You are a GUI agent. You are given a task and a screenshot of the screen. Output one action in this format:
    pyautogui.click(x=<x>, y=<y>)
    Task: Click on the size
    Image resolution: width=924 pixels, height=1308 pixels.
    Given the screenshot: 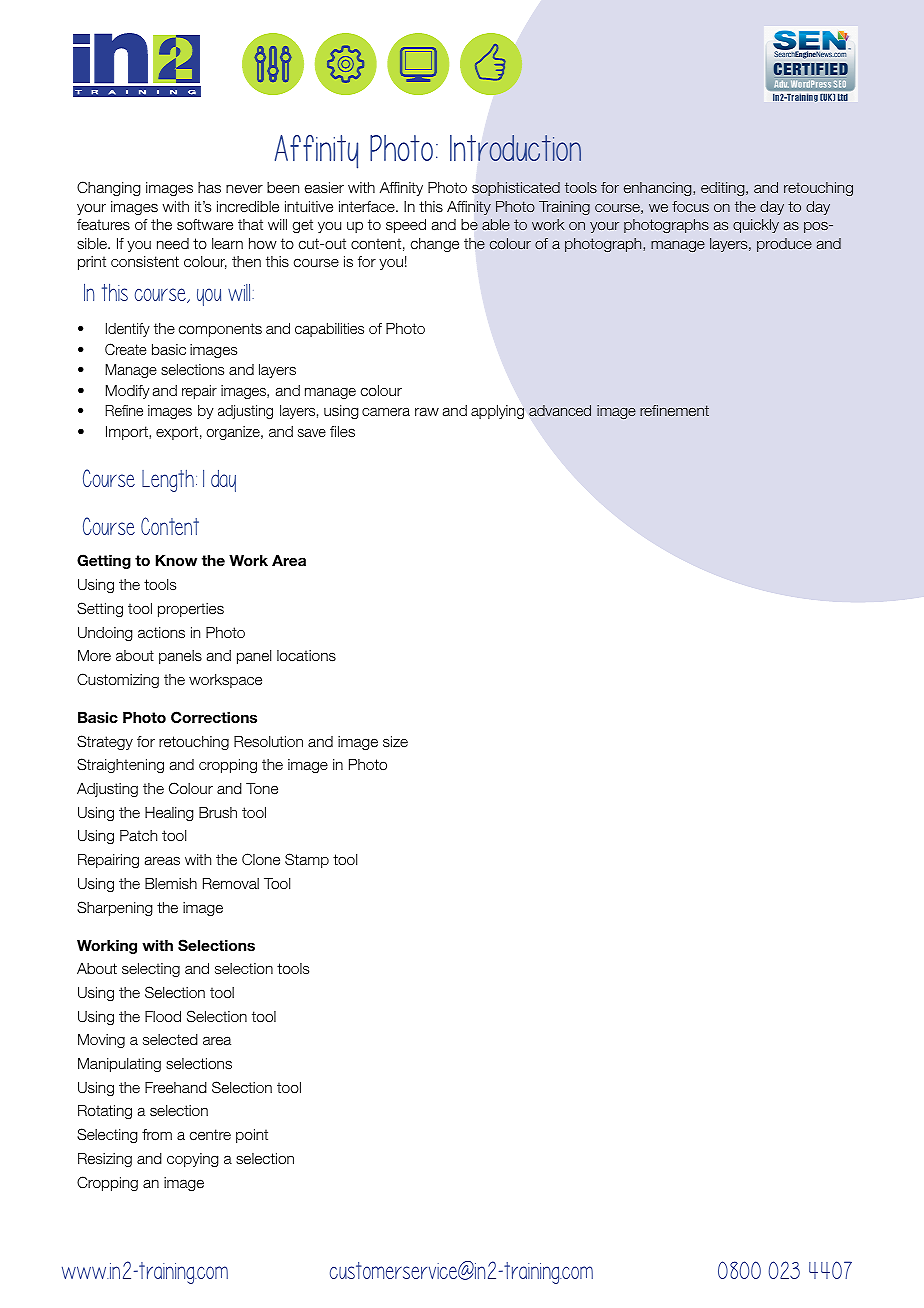 What is the action you would take?
    pyautogui.click(x=395, y=742)
